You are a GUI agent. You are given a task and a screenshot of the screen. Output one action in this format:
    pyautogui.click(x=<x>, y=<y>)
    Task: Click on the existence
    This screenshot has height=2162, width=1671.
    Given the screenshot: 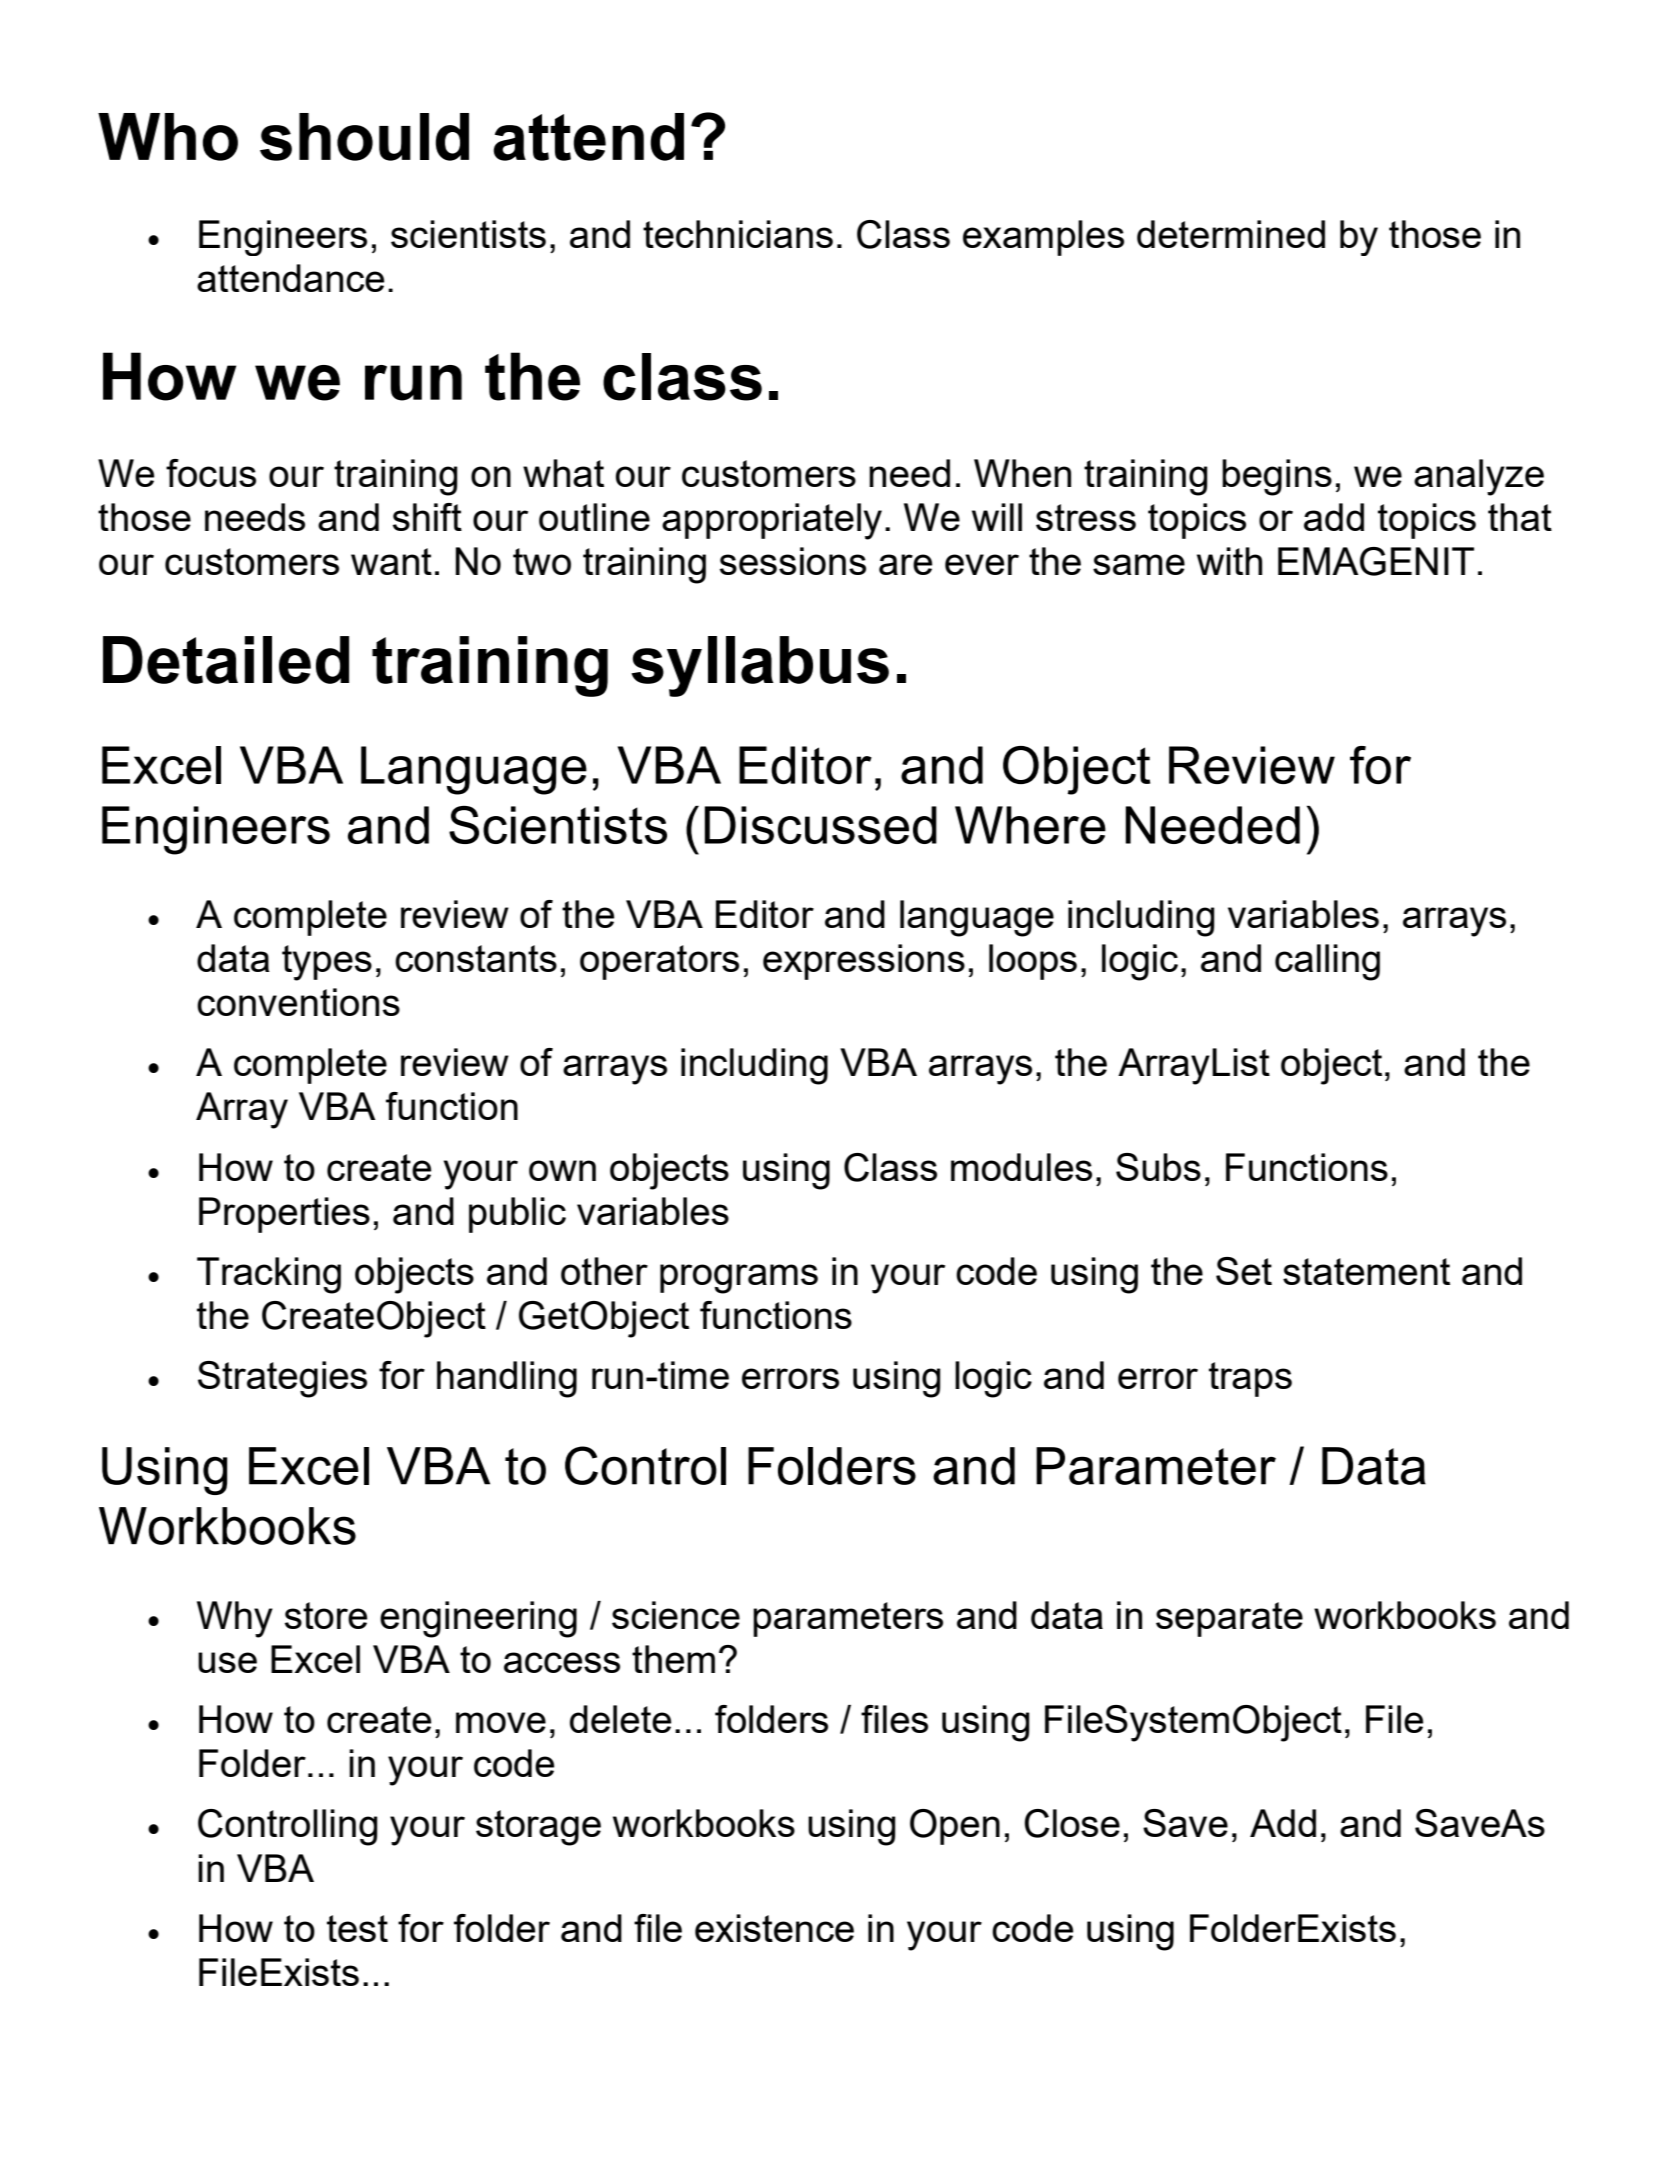 What is the action you would take?
    pyautogui.click(x=774, y=1928)
